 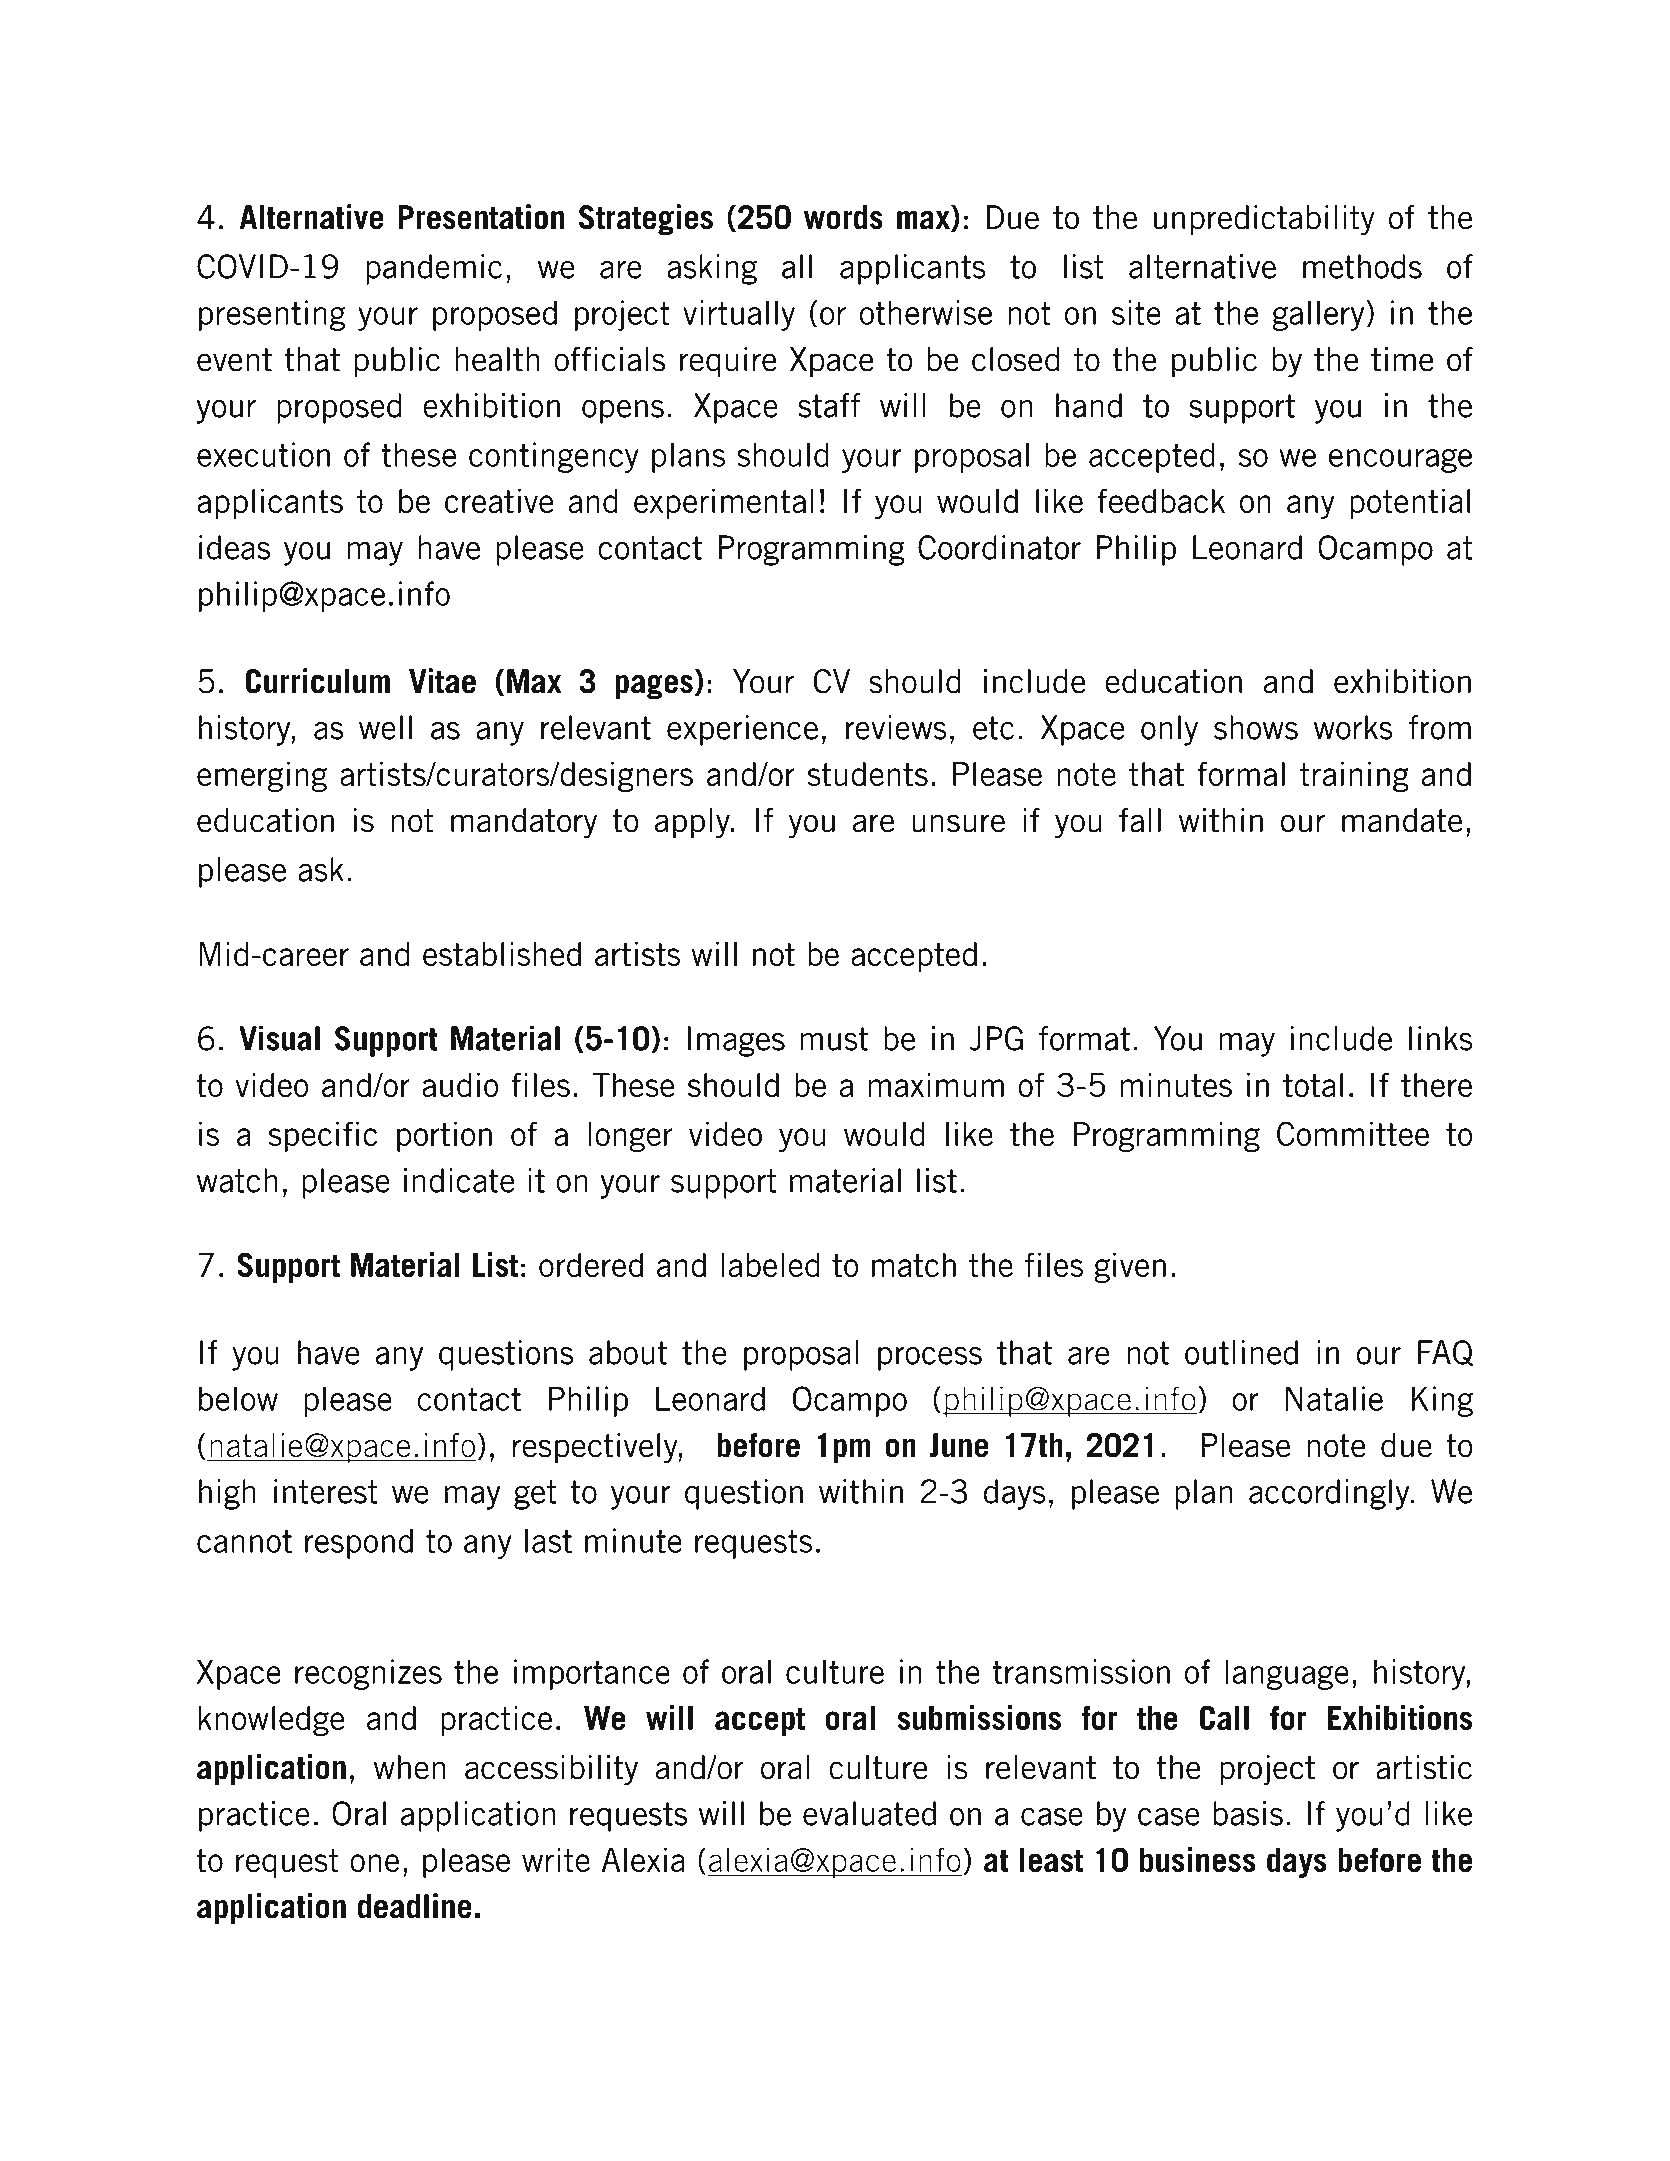 I want to click on methods, so click(x=1362, y=266).
